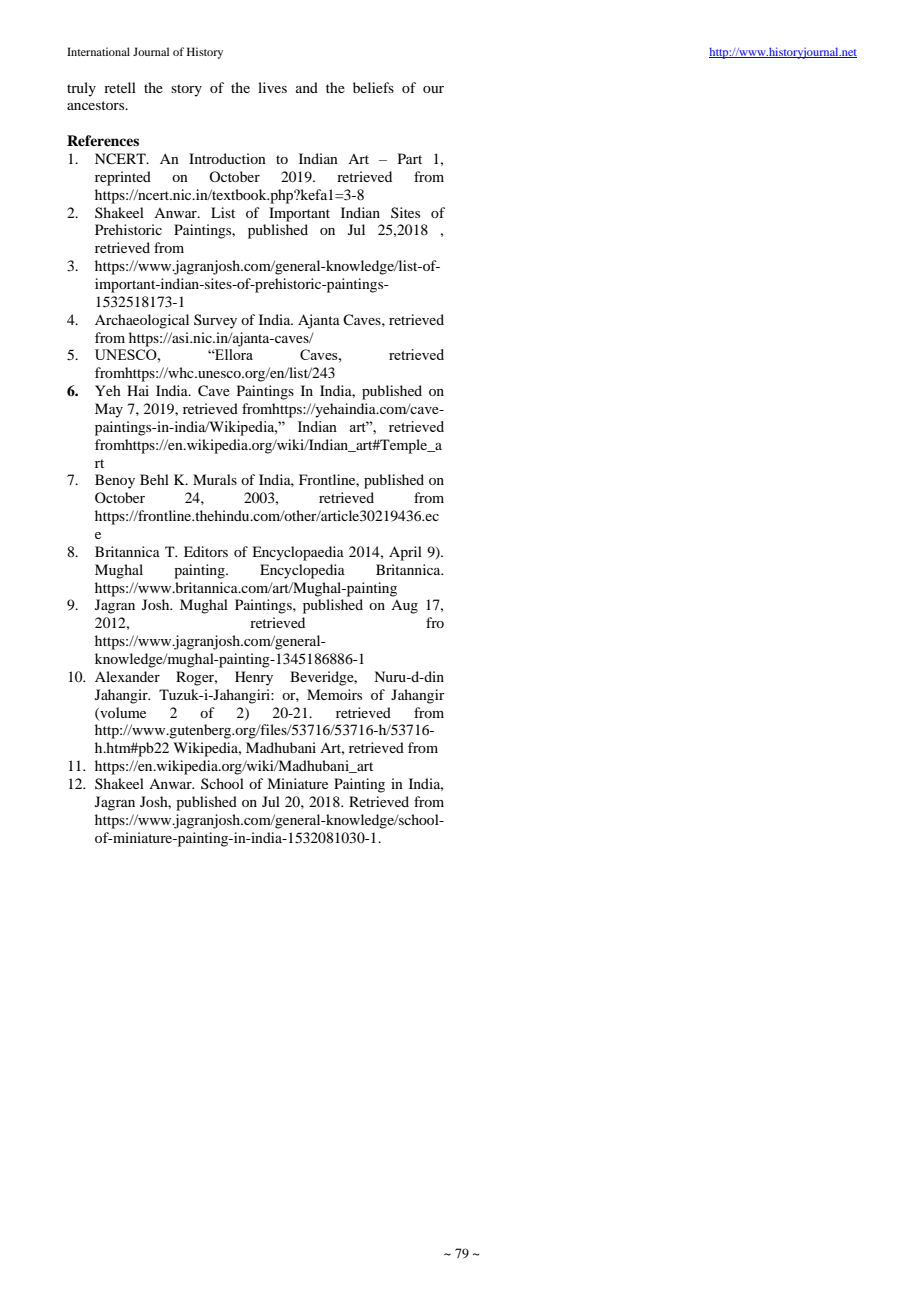 This screenshot has width=924, height=1307. What do you see at coordinates (272, 87) in the screenshot?
I see `lives` at bounding box center [272, 87].
